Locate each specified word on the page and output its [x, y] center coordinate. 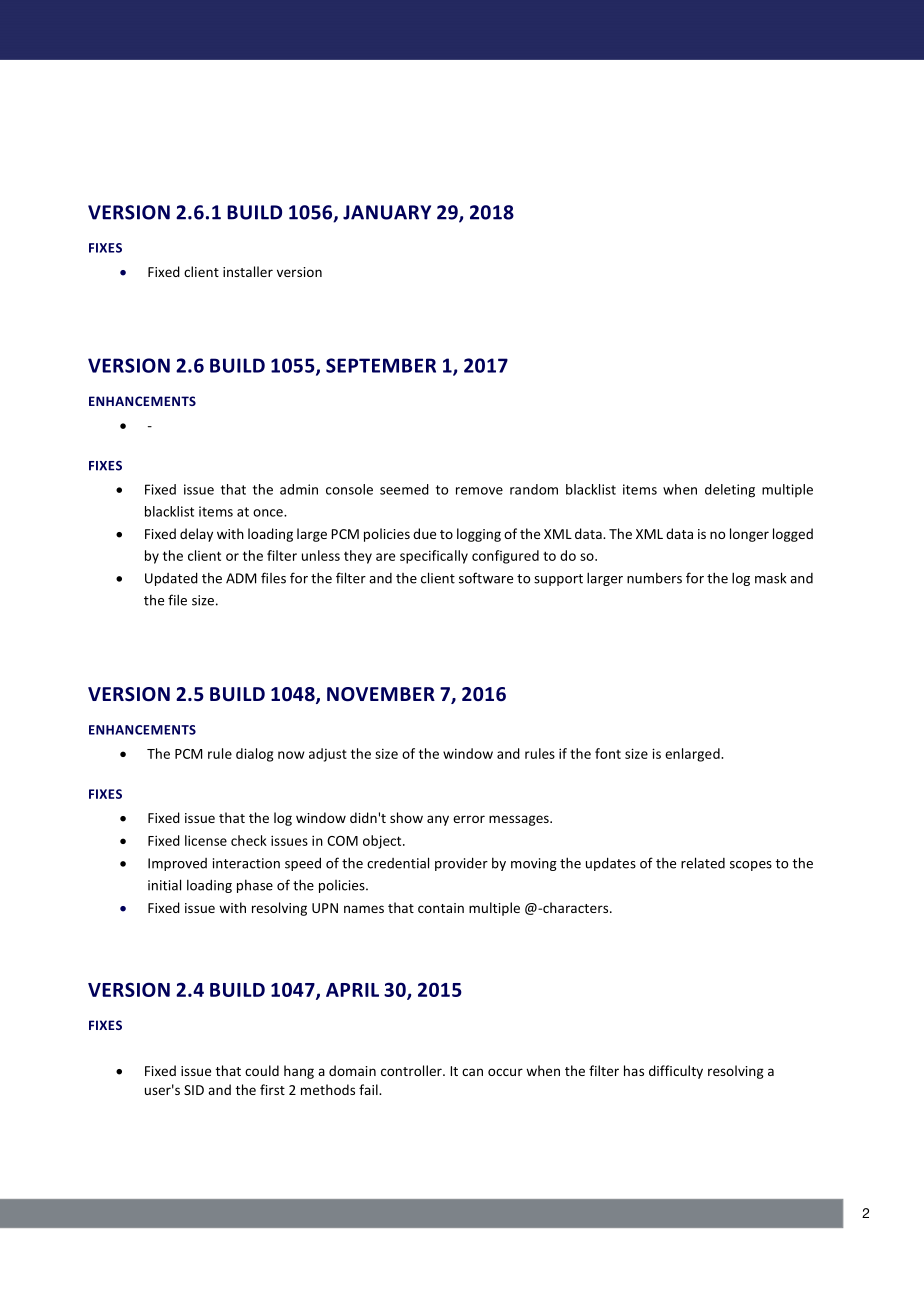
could [262, 1070]
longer [749, 535]
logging [479, 535]
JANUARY [387, 212]
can [472, 1072]
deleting [730, 491]
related [703, 863]
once [269, 513]
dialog [254, 755]
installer [248, 271]
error [469, 819]
